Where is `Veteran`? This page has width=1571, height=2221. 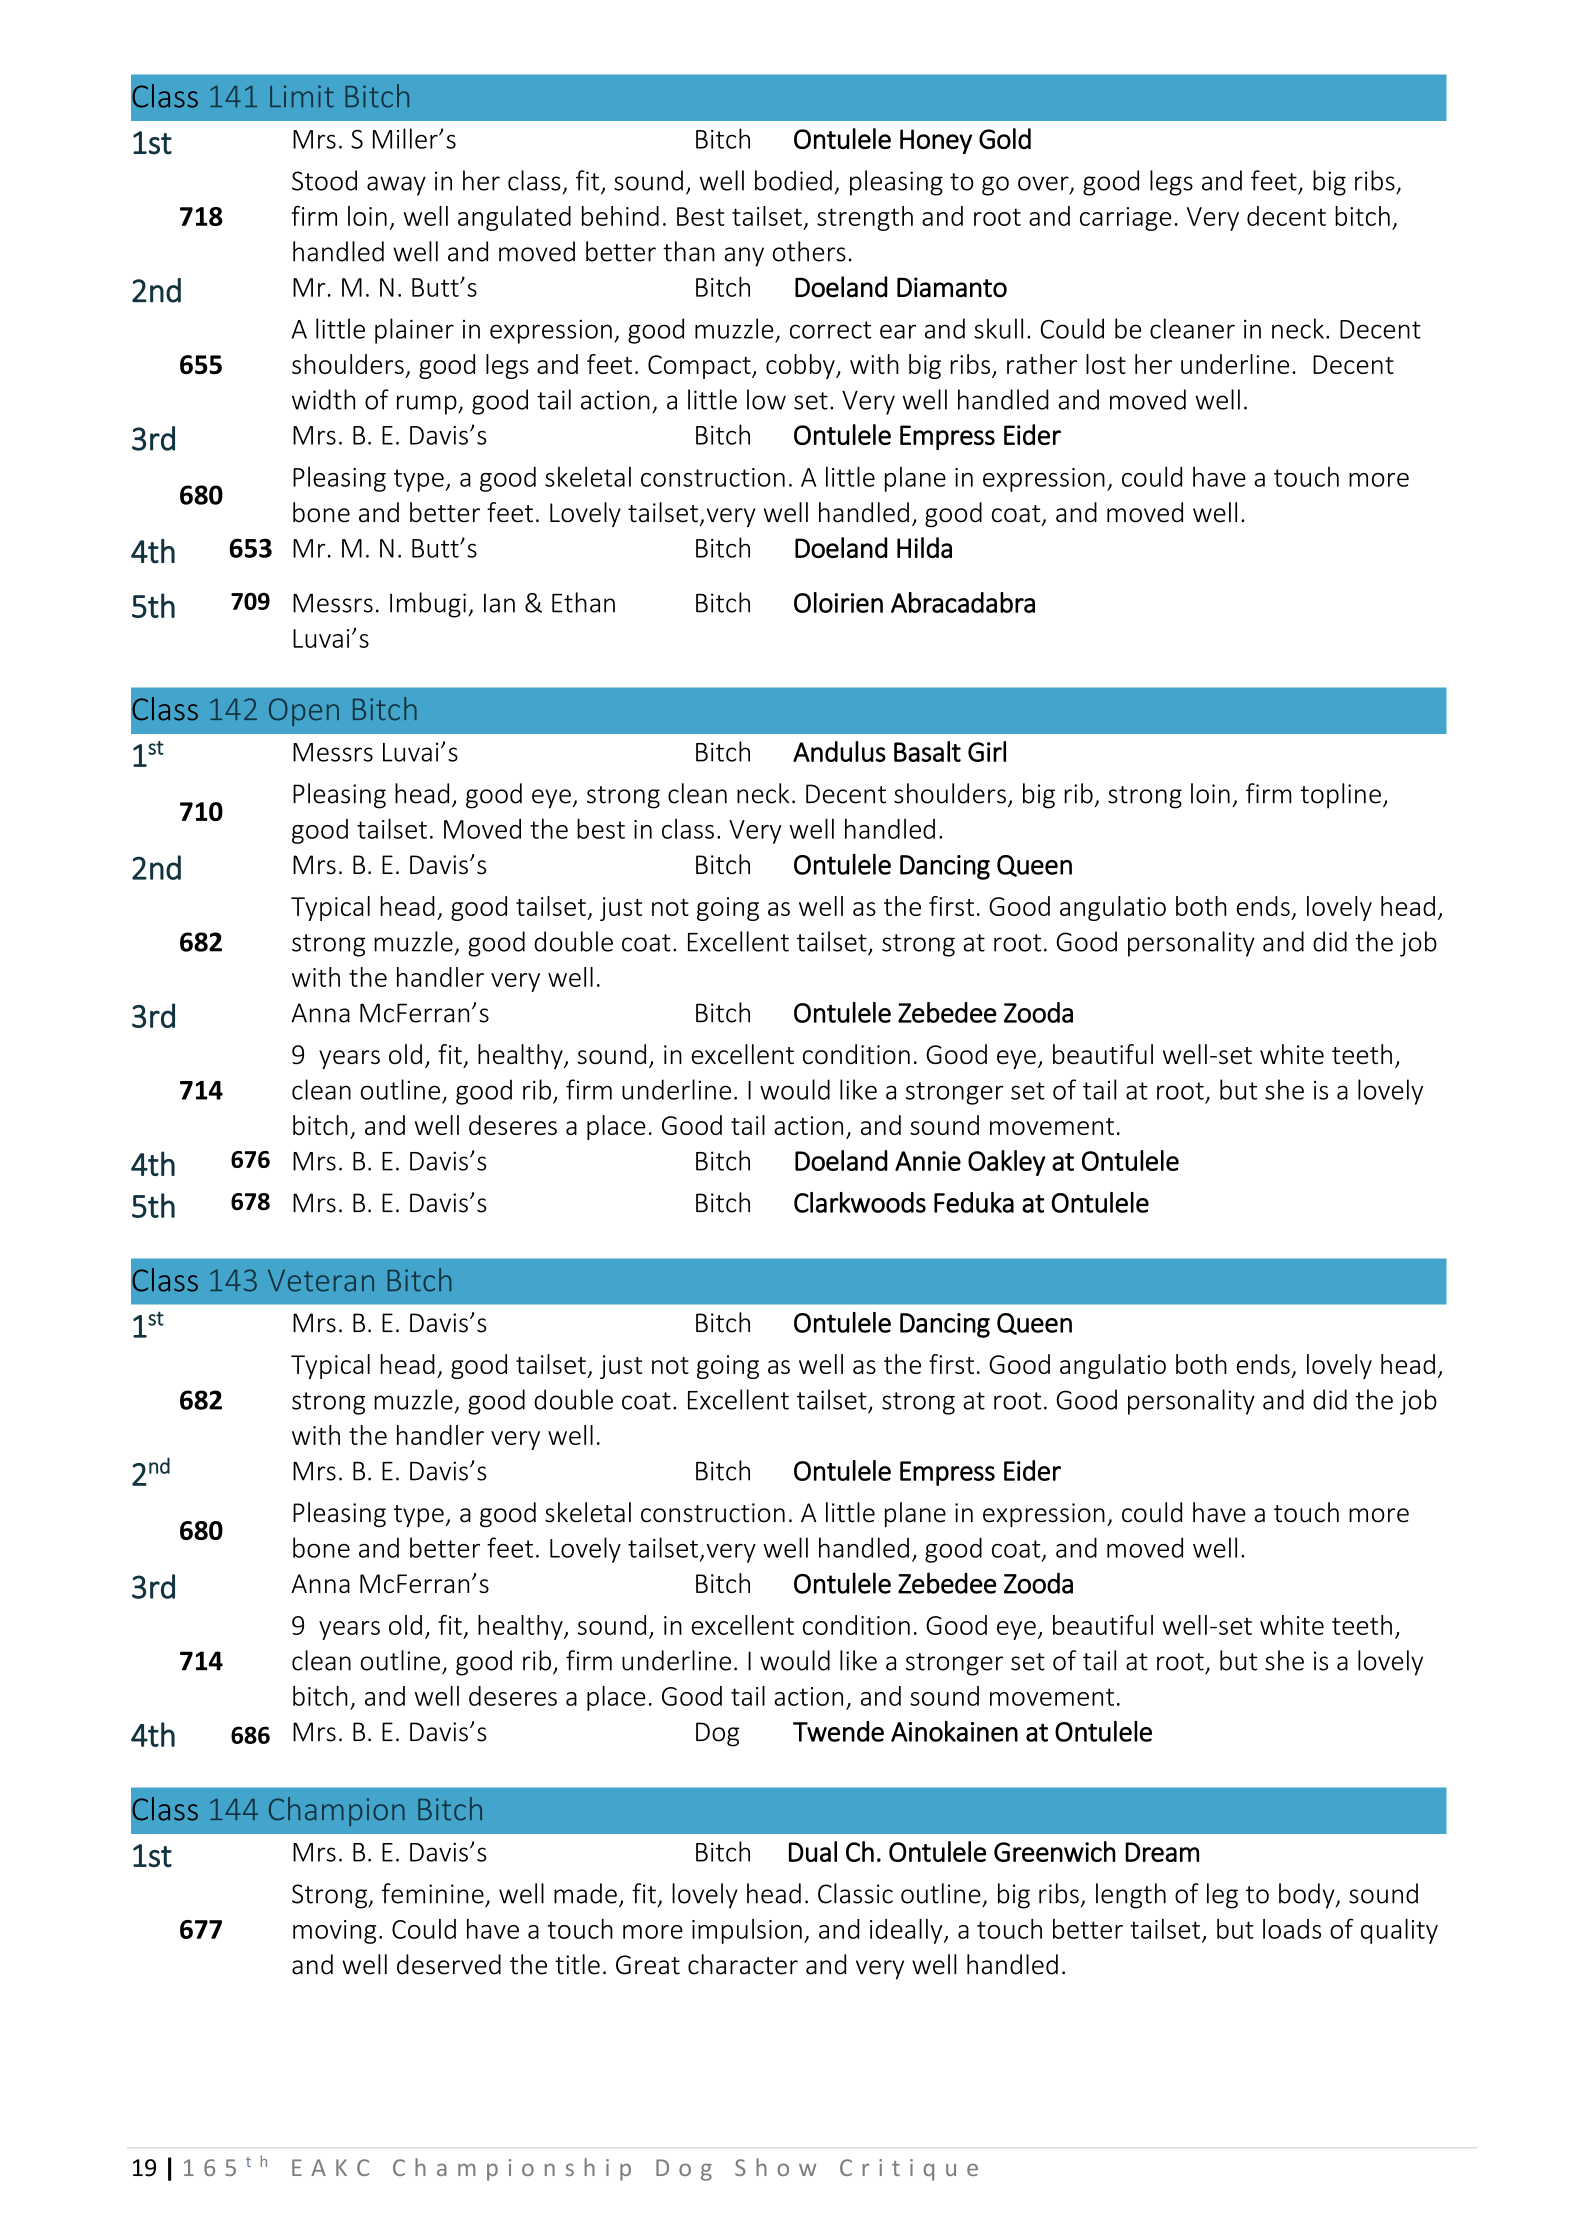
Veteran is located at coordinates (321, 1281).
